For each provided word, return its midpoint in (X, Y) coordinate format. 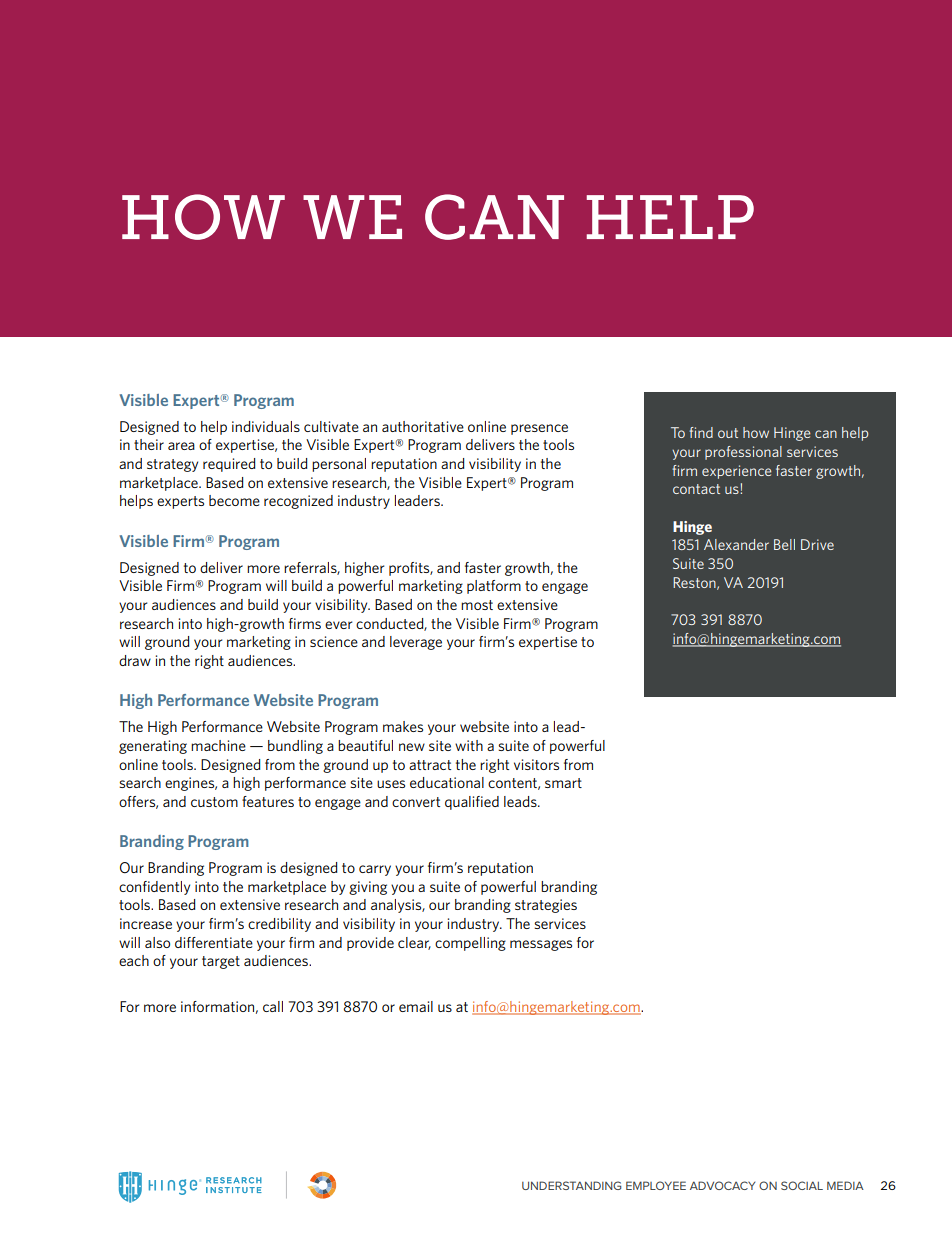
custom (214, 802)
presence (539, 429)
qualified (472, 803)
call (273, 1006)
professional (743, 453)
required (229, 465)
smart (563, 783)
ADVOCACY (722, 1185)
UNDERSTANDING (571, 1185)
